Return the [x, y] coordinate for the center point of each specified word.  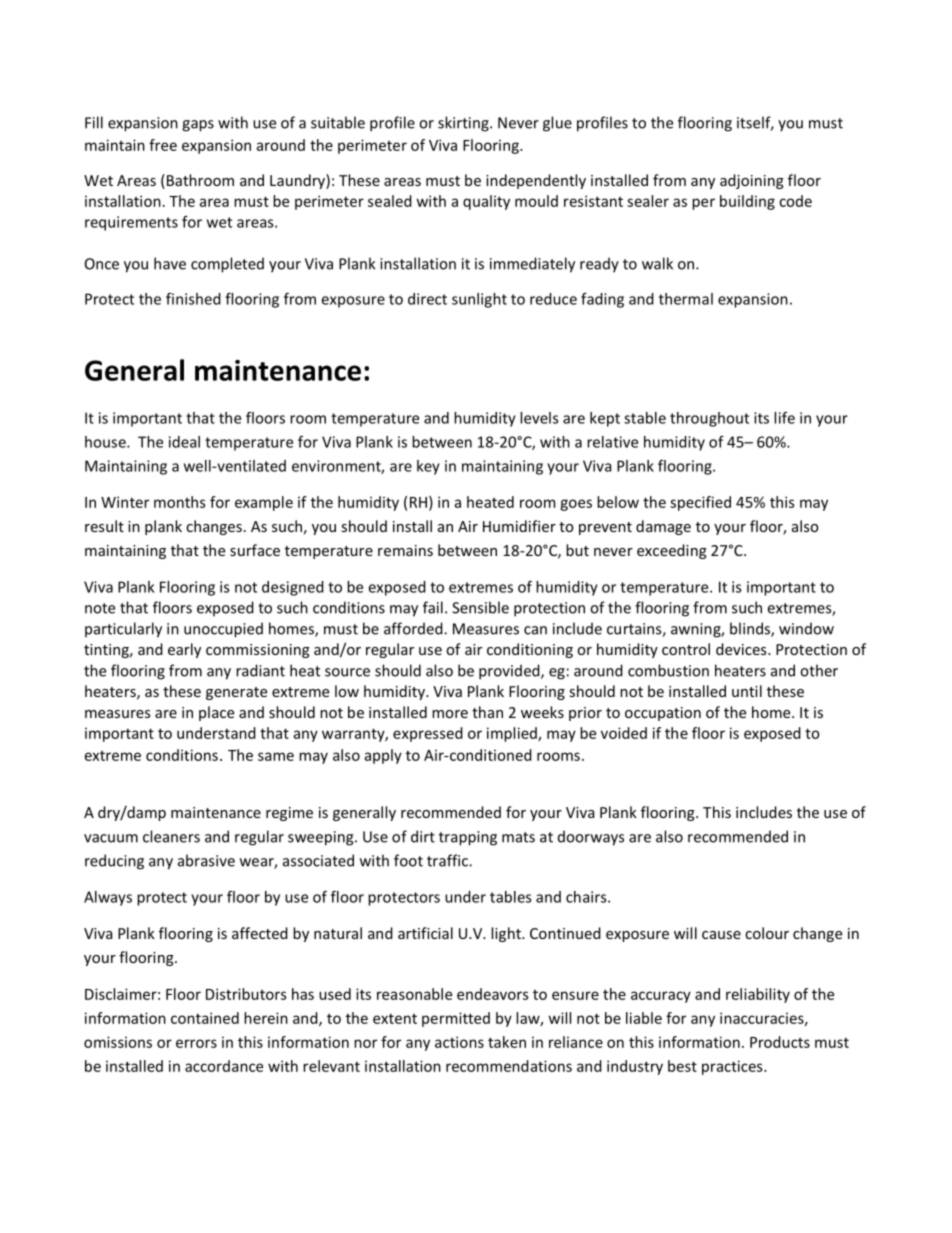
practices [733, 1067]
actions [459, 1042]
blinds [751, 629]
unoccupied [223, 630]
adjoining [752, 181]
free [163, 145]
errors [196, 1043]
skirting [464, 124]
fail [433, 607]
